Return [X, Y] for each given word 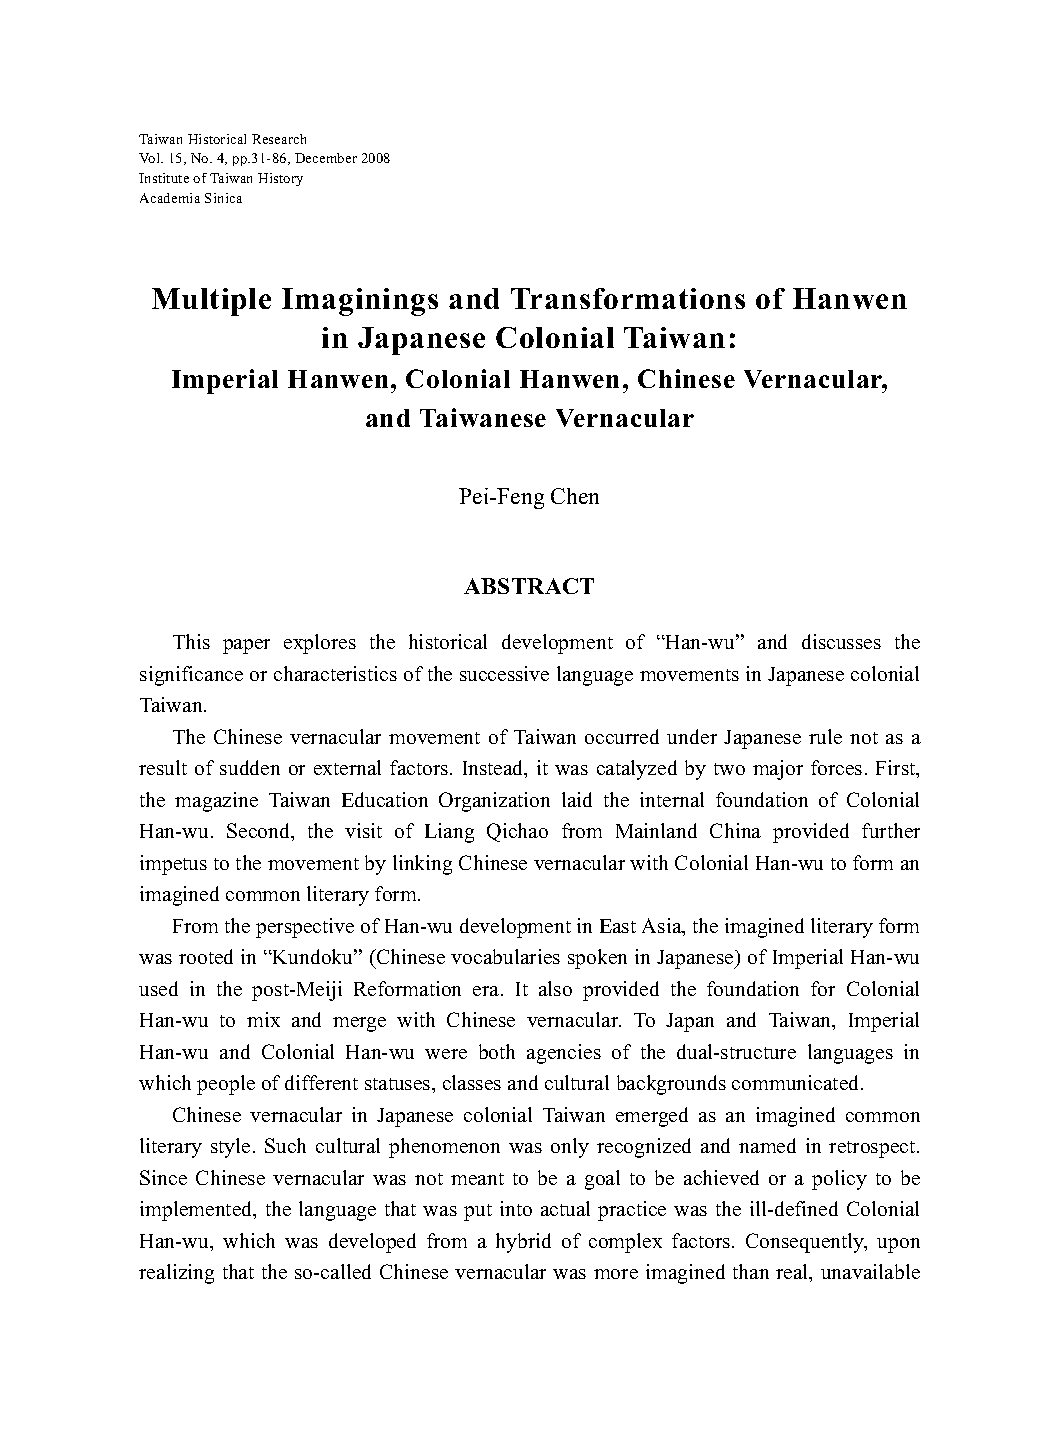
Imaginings [360, 302]
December [326, 158]
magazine [216, 802]
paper [246, 646]
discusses [841, 641]
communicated [797, 1082]
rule [825, 736]
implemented [197, 1211]
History [280, 179]
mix [263, 1019]
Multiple [211, 302]
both [497, 1051]
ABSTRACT [529, 586]
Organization [494, 802]
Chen [575, 496]
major [778, 770]
